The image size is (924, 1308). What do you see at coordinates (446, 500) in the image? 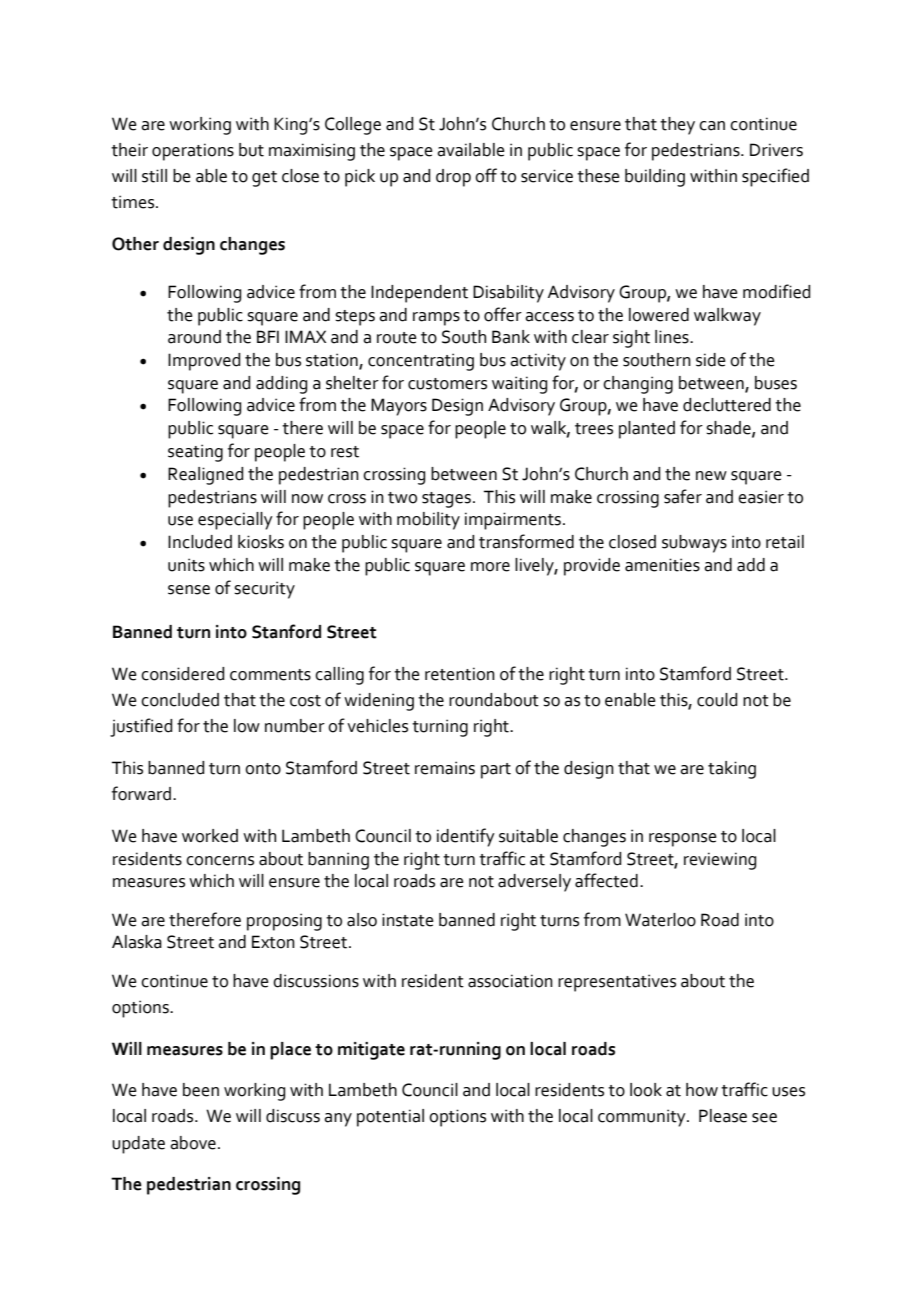
I see `stages` at bounding box center [446, 500].
